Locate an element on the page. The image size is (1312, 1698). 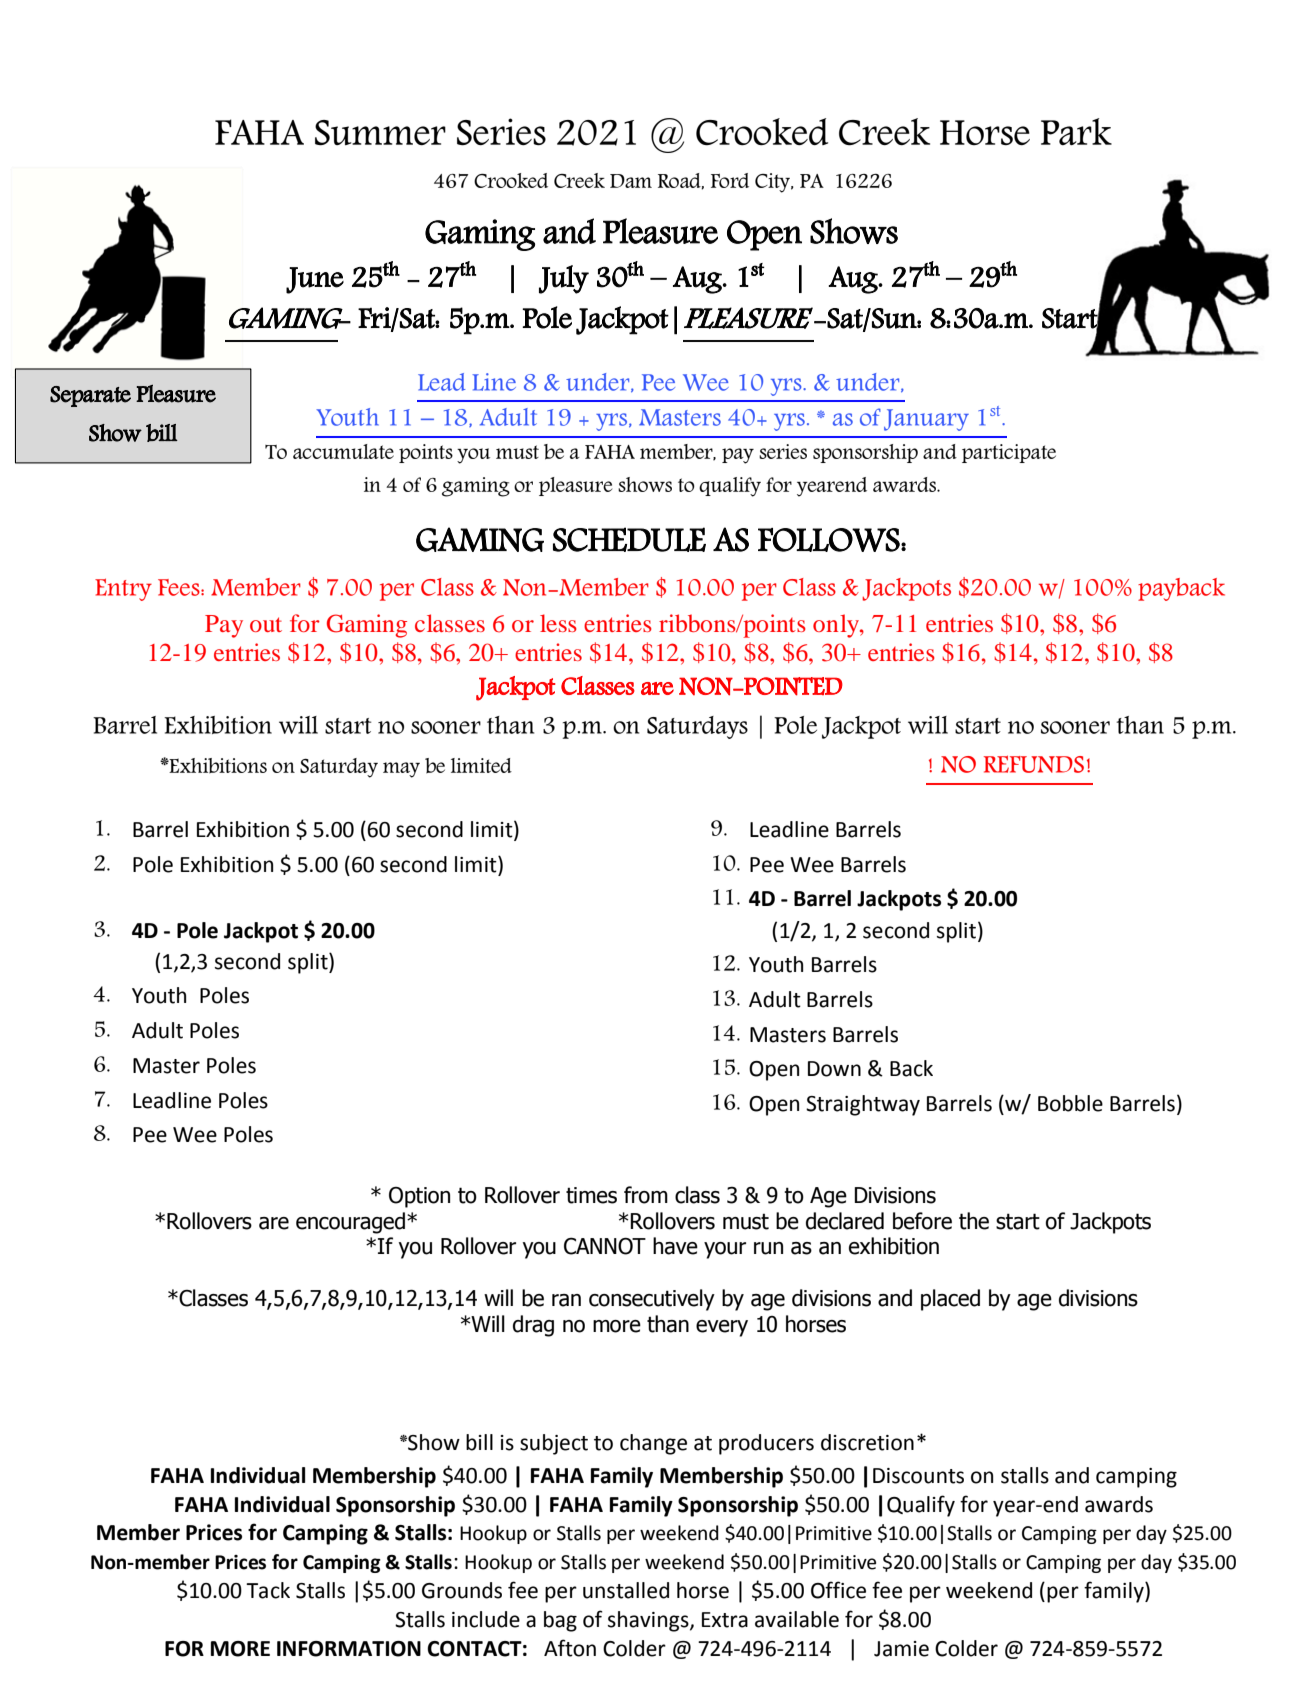
June is located at coordinates (315, 280).
